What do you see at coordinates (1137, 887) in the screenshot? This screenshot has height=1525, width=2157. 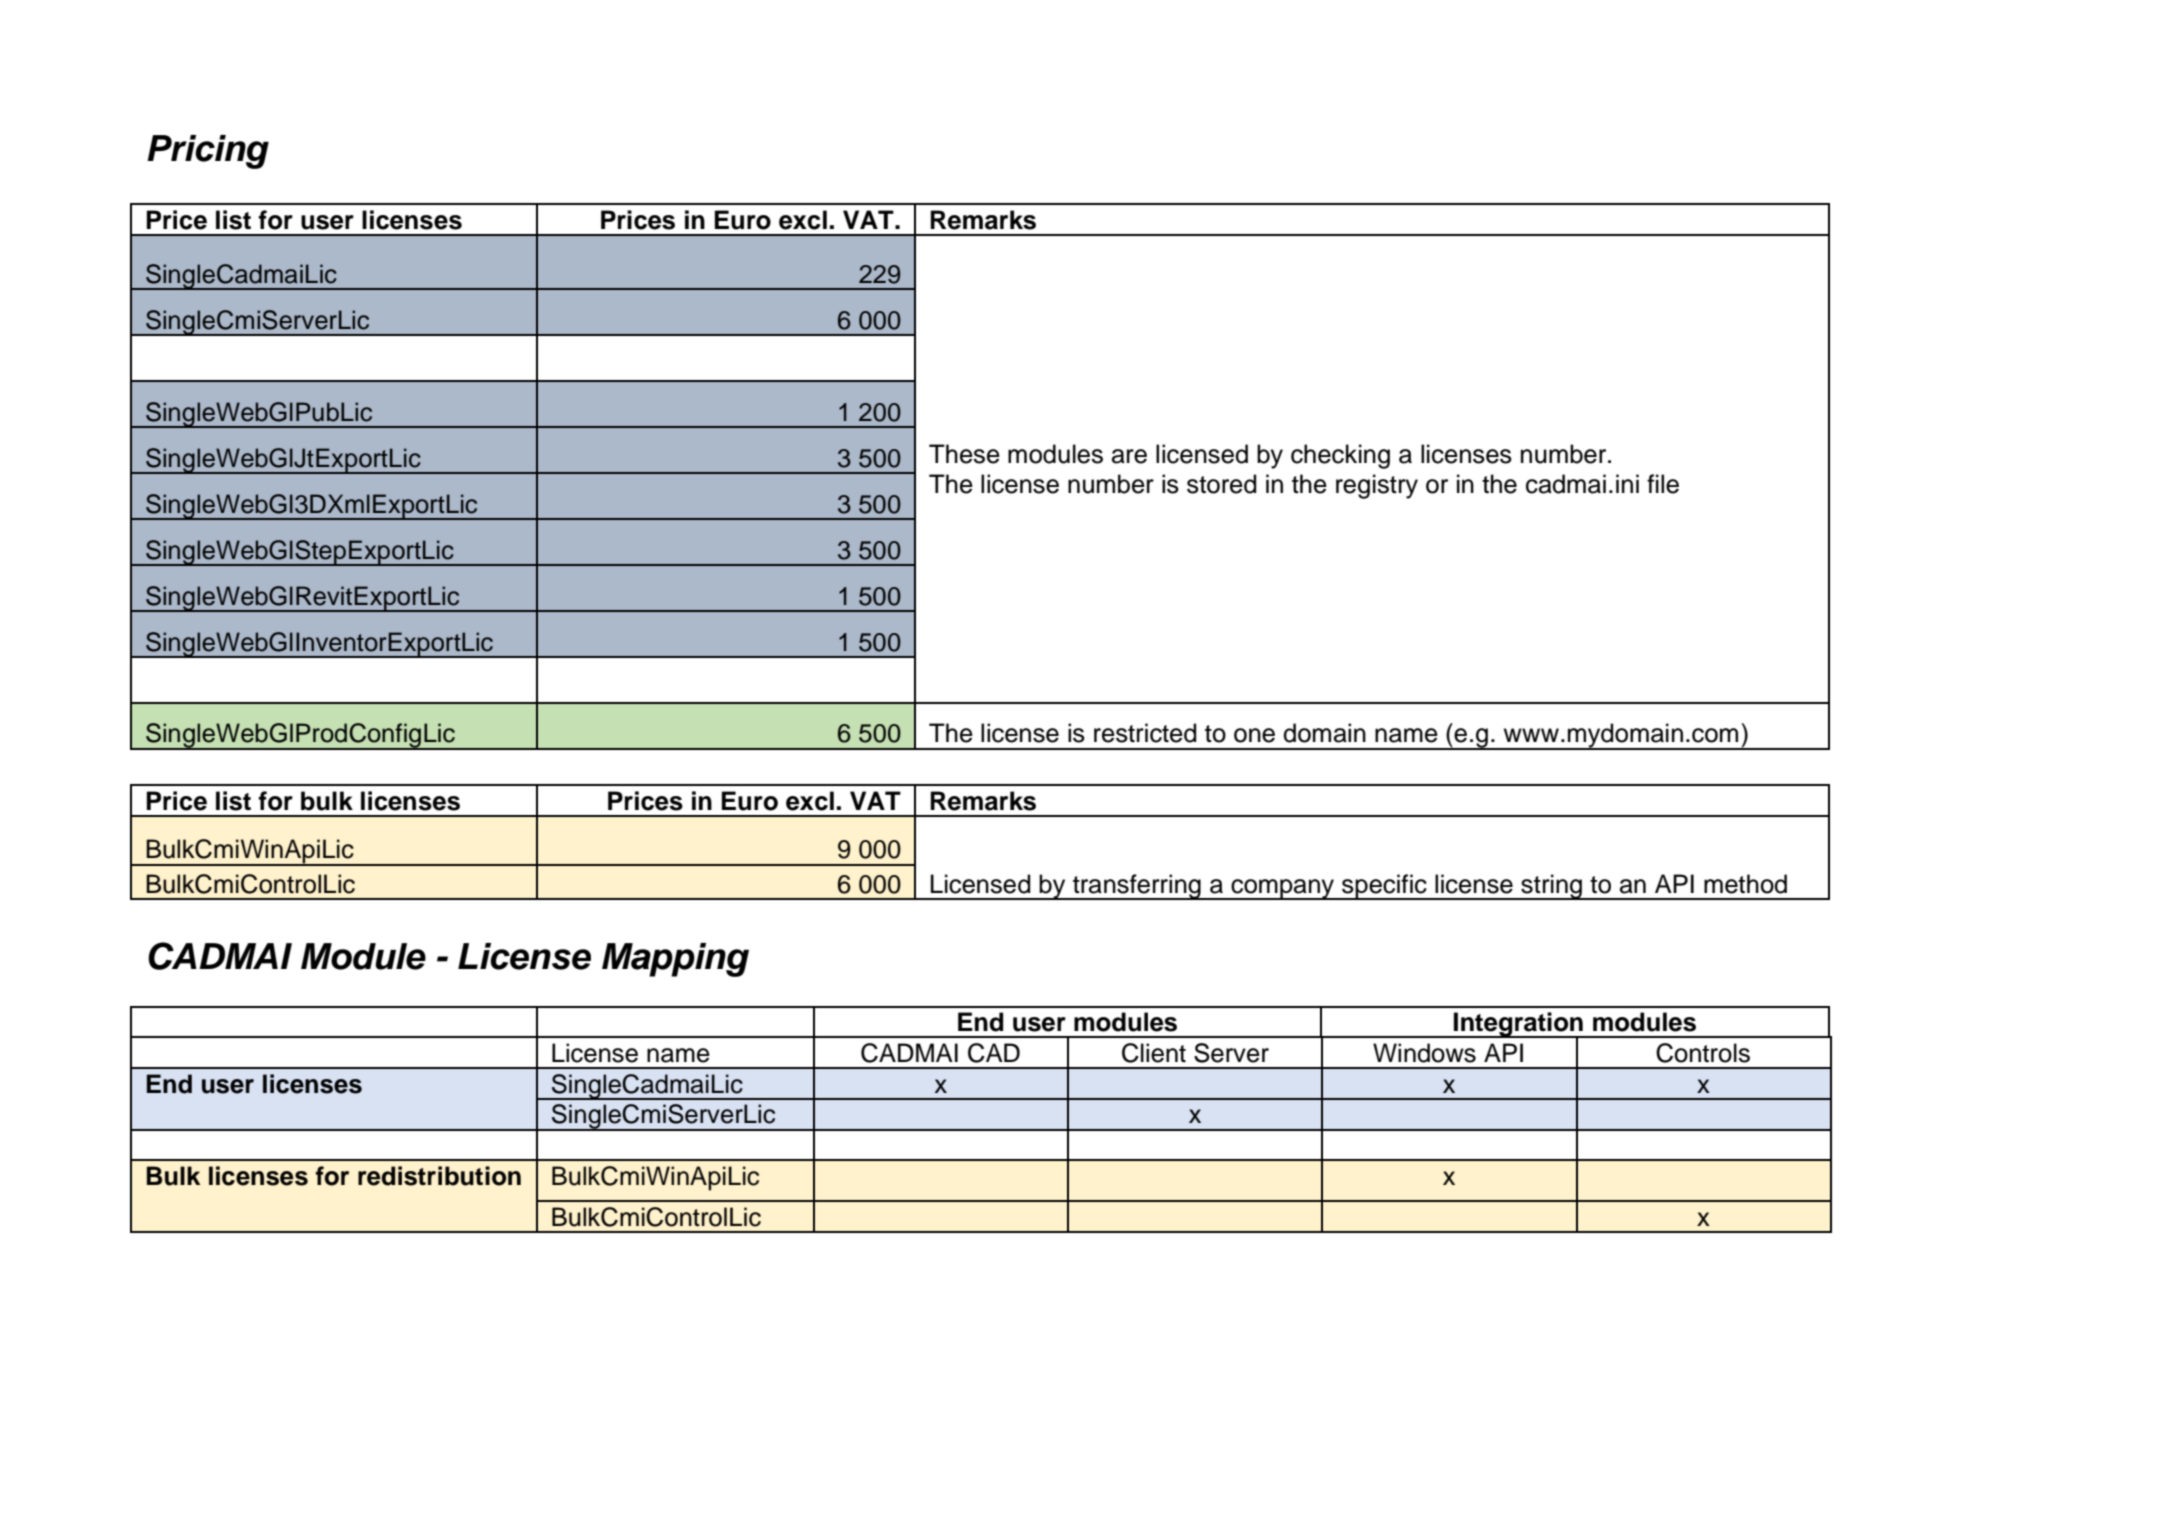 I see `transferring` at bounding box center [1137, 887].
